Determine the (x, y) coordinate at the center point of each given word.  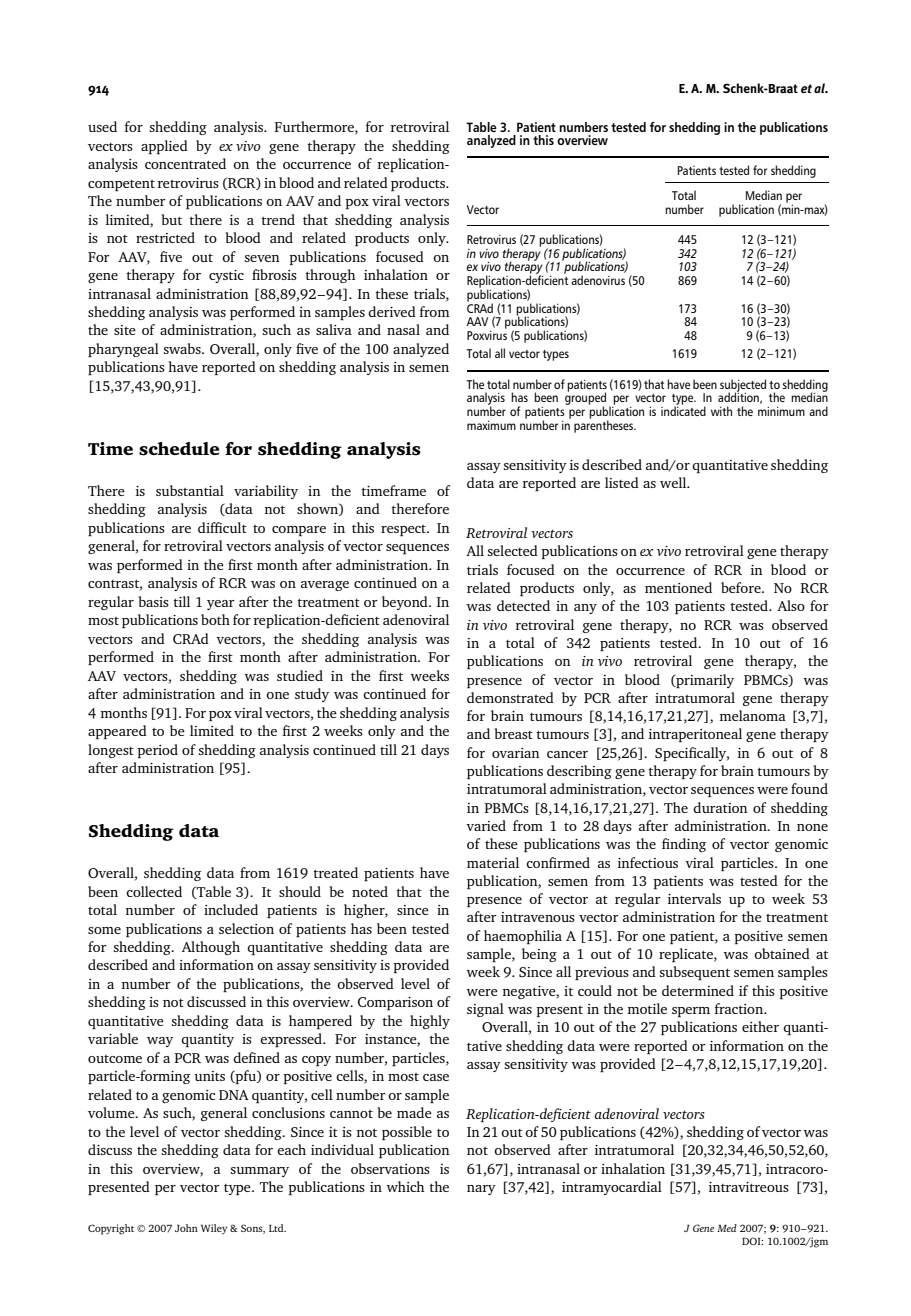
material (493, 862)
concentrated (185, 163)
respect (404, 530)
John (186, 1228)
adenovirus (598, 280)
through (330, 276)
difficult (222, 527)
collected (154, 891)
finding (684, 845)
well (674, 482)
